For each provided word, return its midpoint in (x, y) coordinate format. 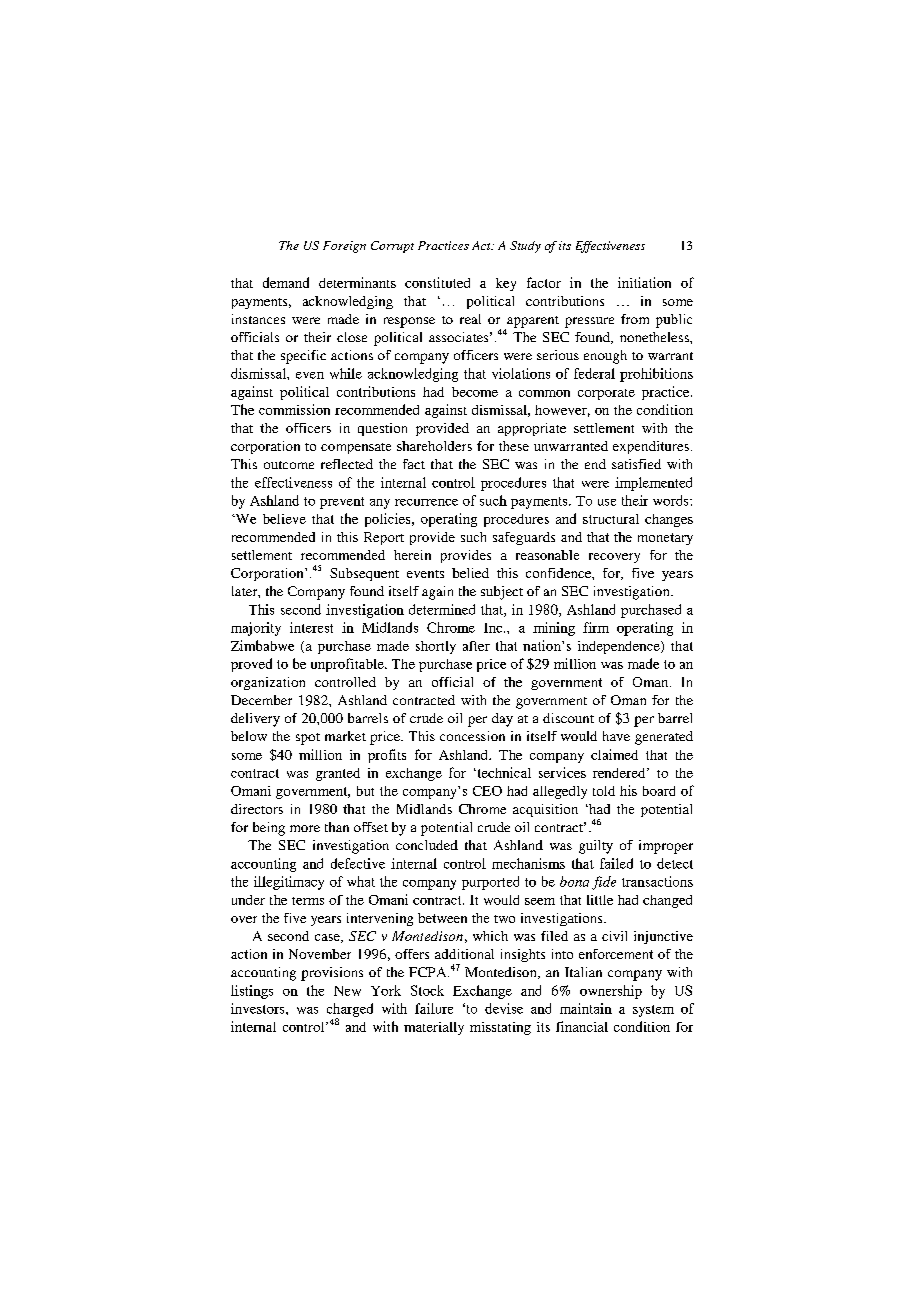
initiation (644, 282)
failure (434, 1008)
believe (284, 519)
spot (308, 739)
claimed (614, 754)
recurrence (426, 502)
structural (611, 519)
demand (286, 282)
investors (259, 1008)
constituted (437, 282)
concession (472, 736)
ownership (611, 992)
